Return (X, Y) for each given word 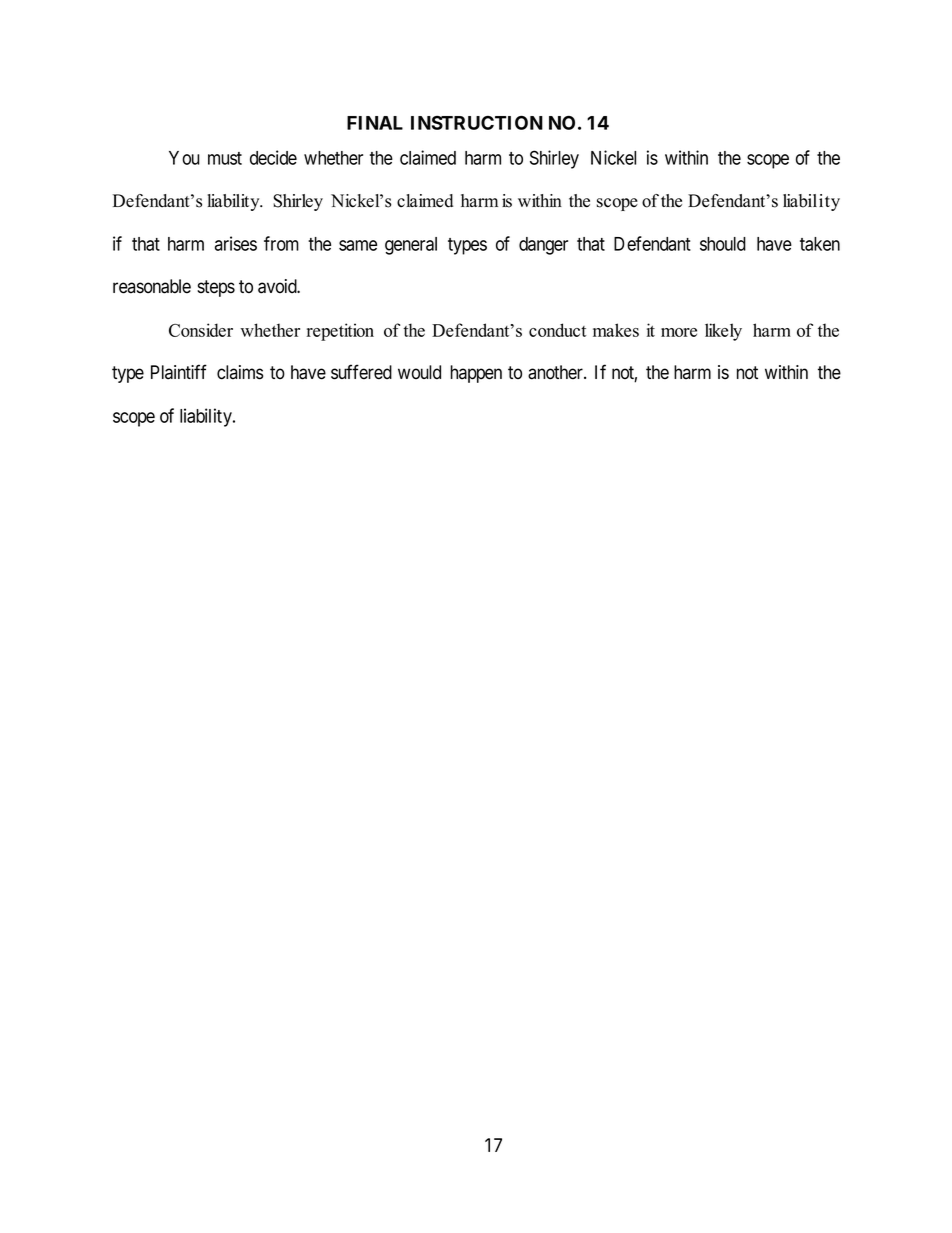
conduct (558, 330)
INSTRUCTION (477, 123)
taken (820, 244)
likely (723, 332)
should (723, 244)
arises (236, 243)
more (679, 332)
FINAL (375, 123)
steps (216, 288)
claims (240, 372)
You (184, 158)
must (225, 158)
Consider (201, 330)
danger (543, 246)
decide (273, 157)
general (411, 246)
